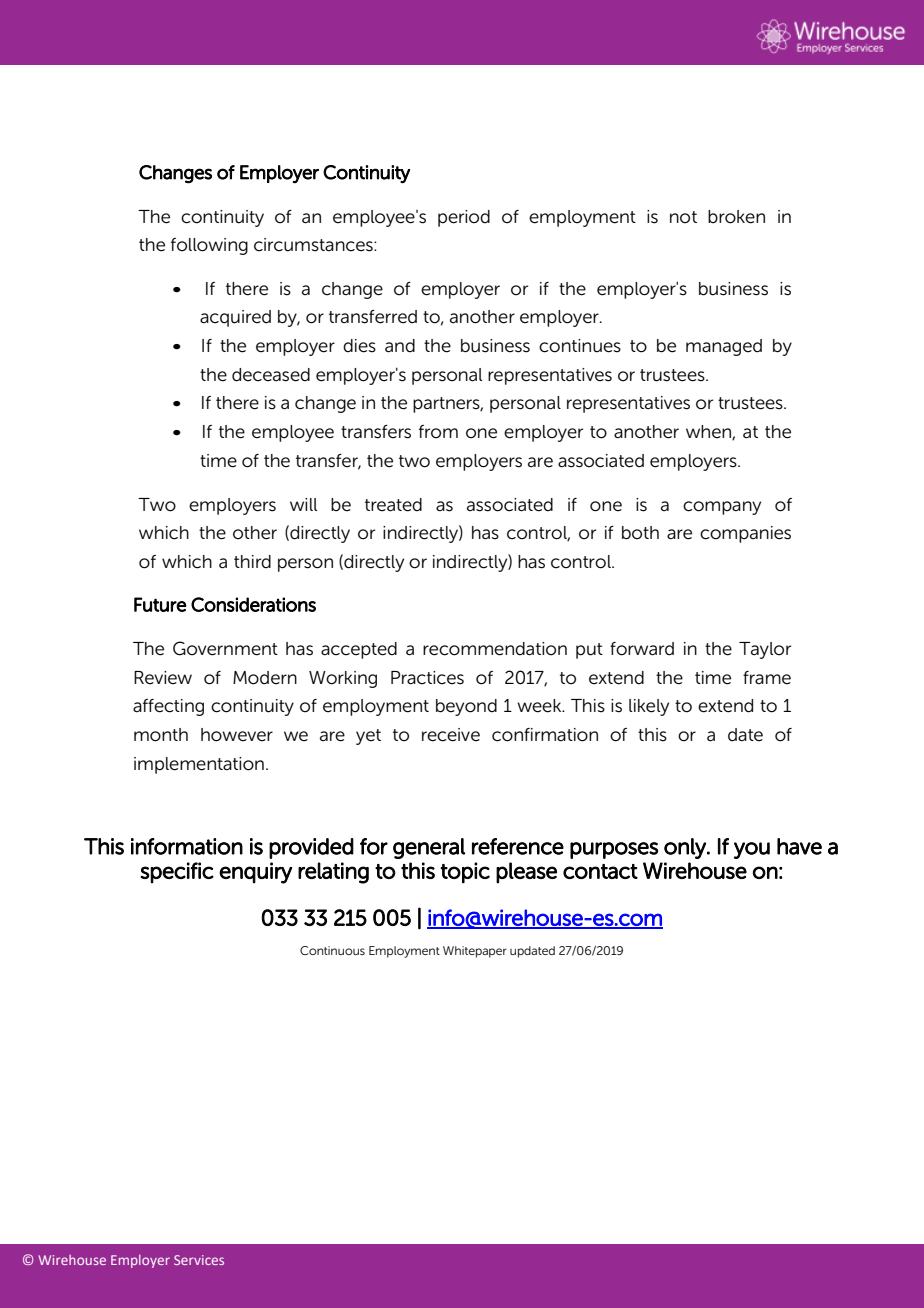  I want to click on Whitepaper, so click(475, 952).
